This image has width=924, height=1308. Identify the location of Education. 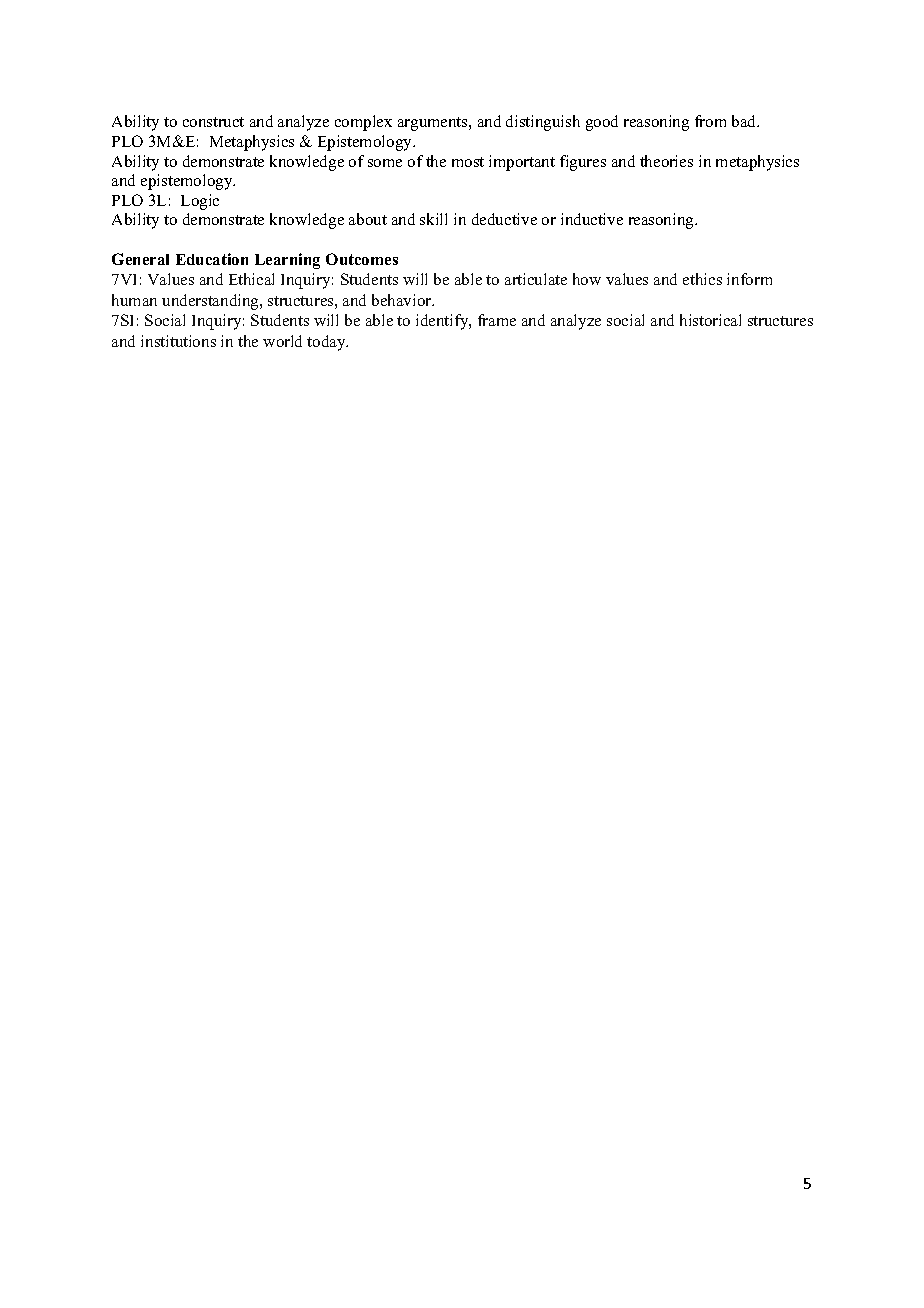
(212, 259).
